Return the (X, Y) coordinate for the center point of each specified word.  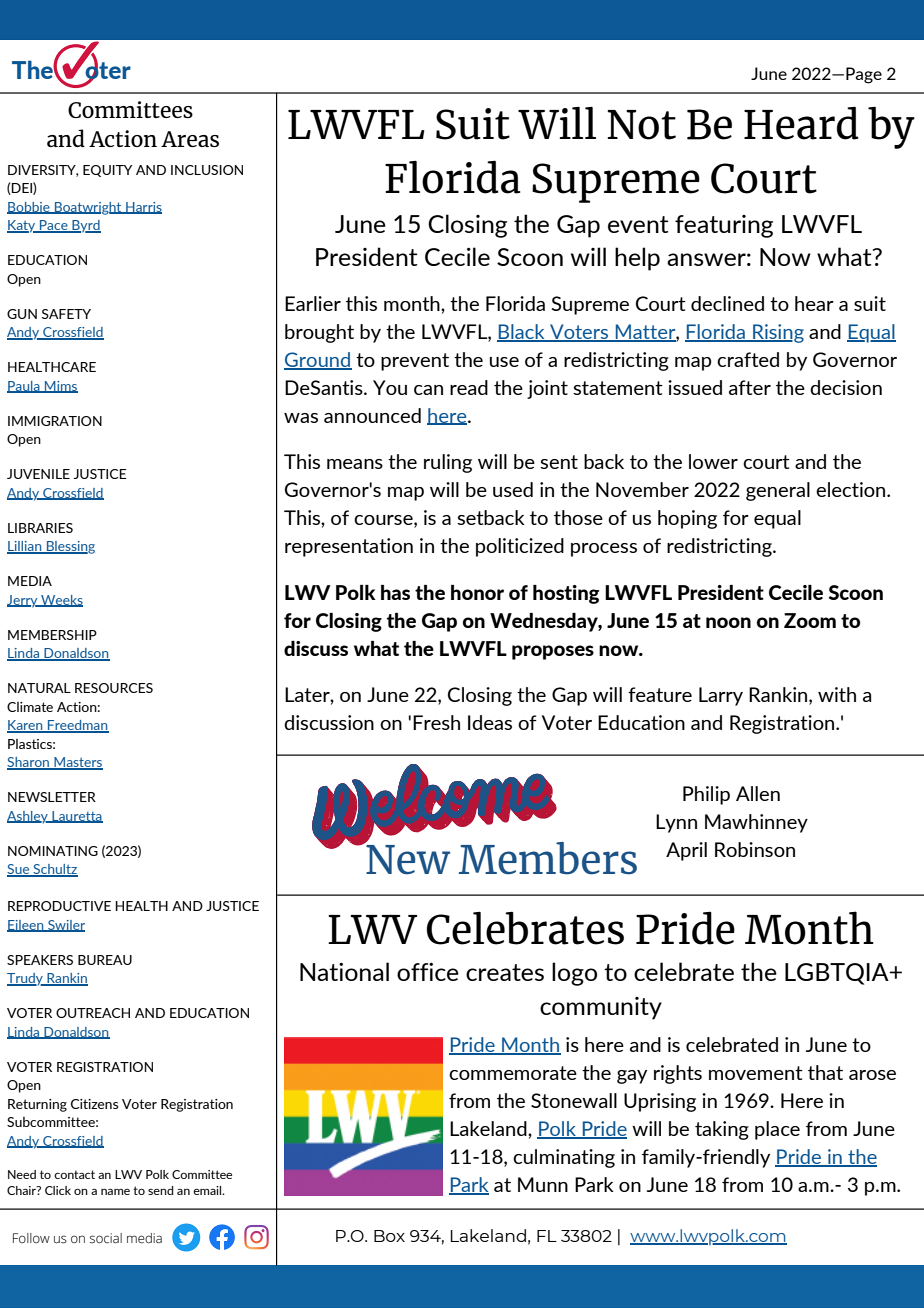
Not (642, 125)
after (750, 387)
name (115, 1191)
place (777, 1130)
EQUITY (107, 171)
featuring (724, 226)
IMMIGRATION (55, 421)
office (428, 972)
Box (389, 1236)
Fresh (436, 722)
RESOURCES (114, 688)
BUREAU (105, 960)
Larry (721, 696)
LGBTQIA (838, 974)
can (428, 390)
